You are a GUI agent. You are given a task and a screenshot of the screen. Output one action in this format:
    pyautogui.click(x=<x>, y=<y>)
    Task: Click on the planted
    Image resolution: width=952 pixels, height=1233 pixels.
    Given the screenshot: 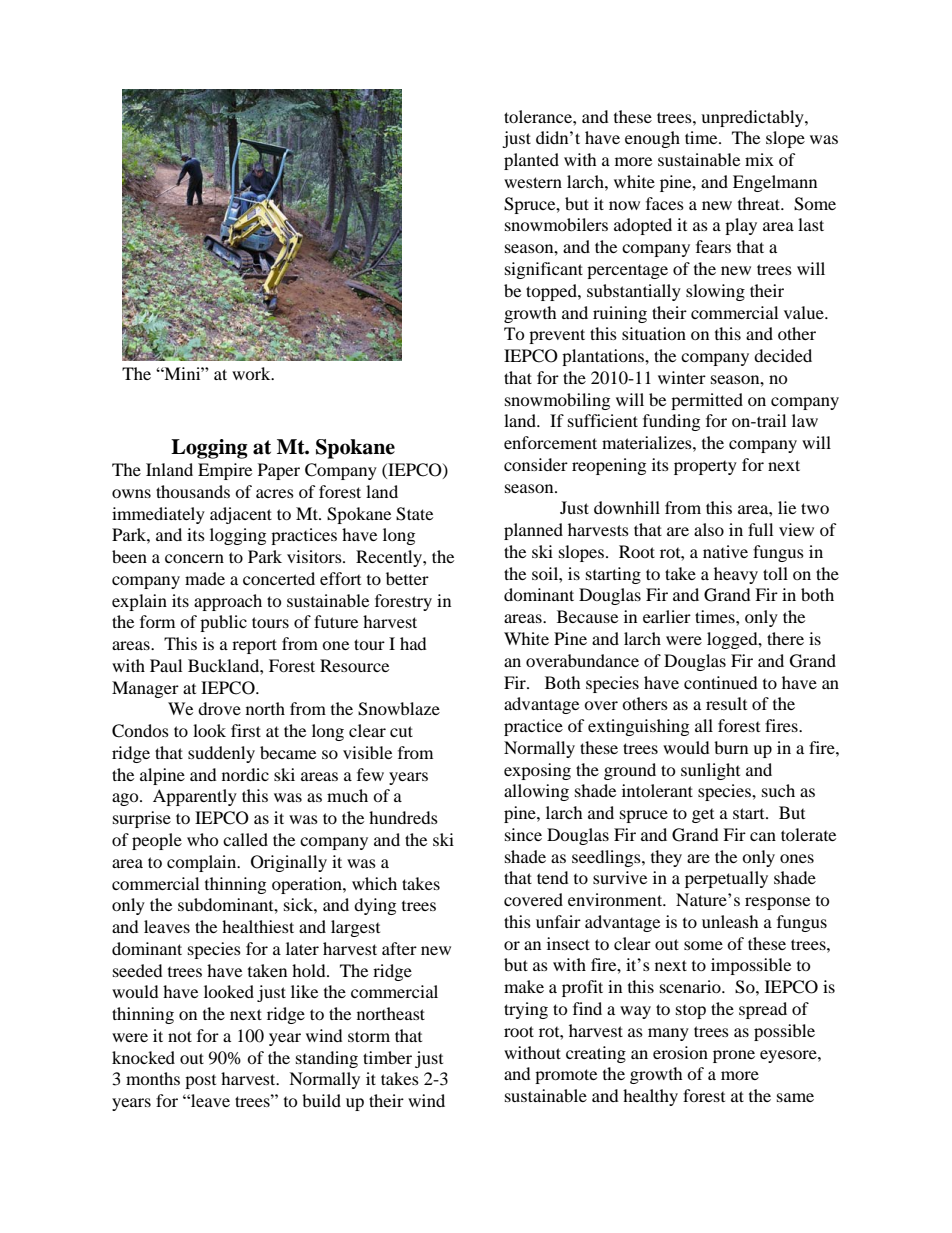 What is the action you would take?
    pyautogui.click(x=531, y=161)
